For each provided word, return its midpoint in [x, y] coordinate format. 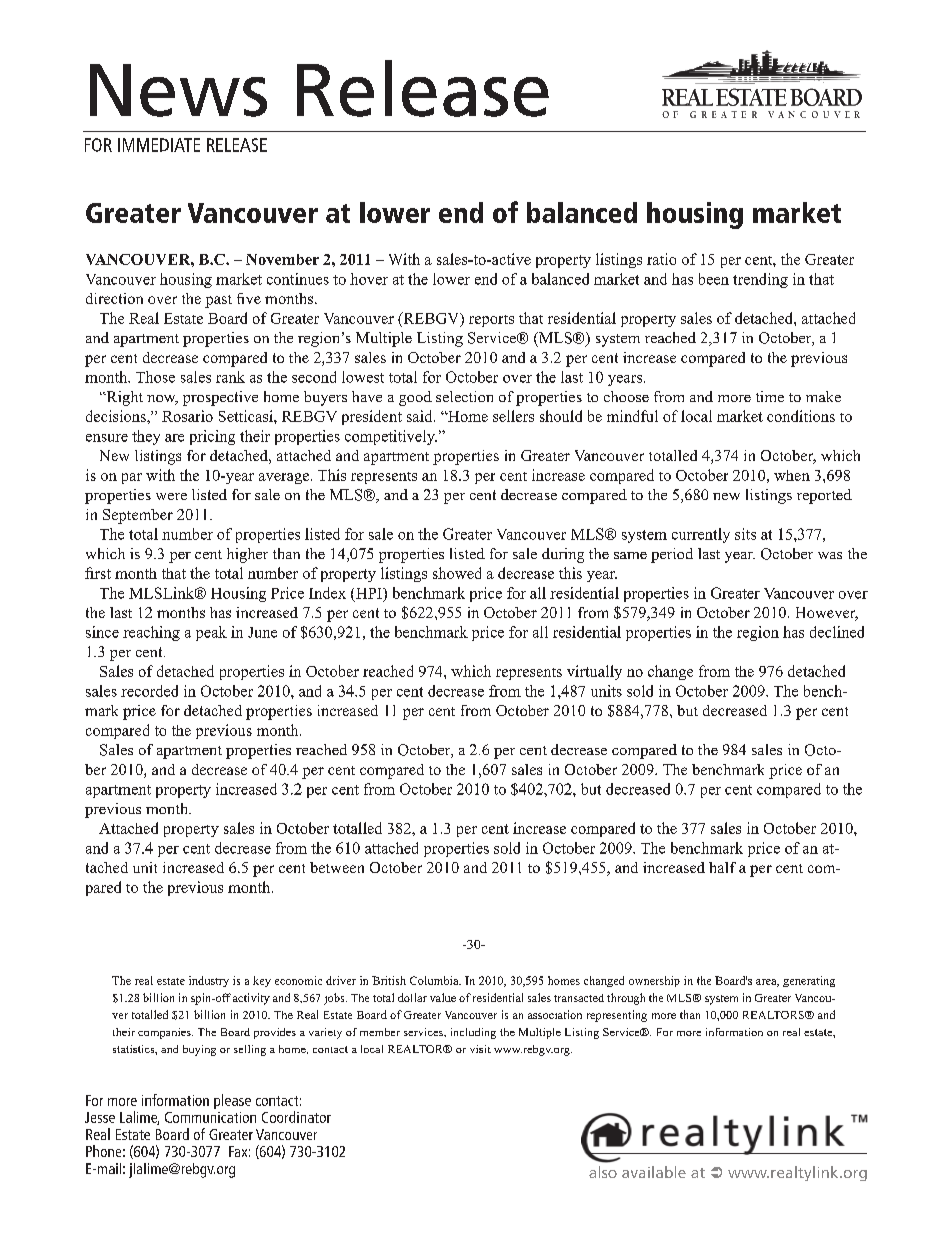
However [827, 614]
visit [480, 1049]
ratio [661, 259]
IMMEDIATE [159, 145]
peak [211, 633]
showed [457, 573]
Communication [210, 1117]
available [654, 1172]
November [282, 259]
